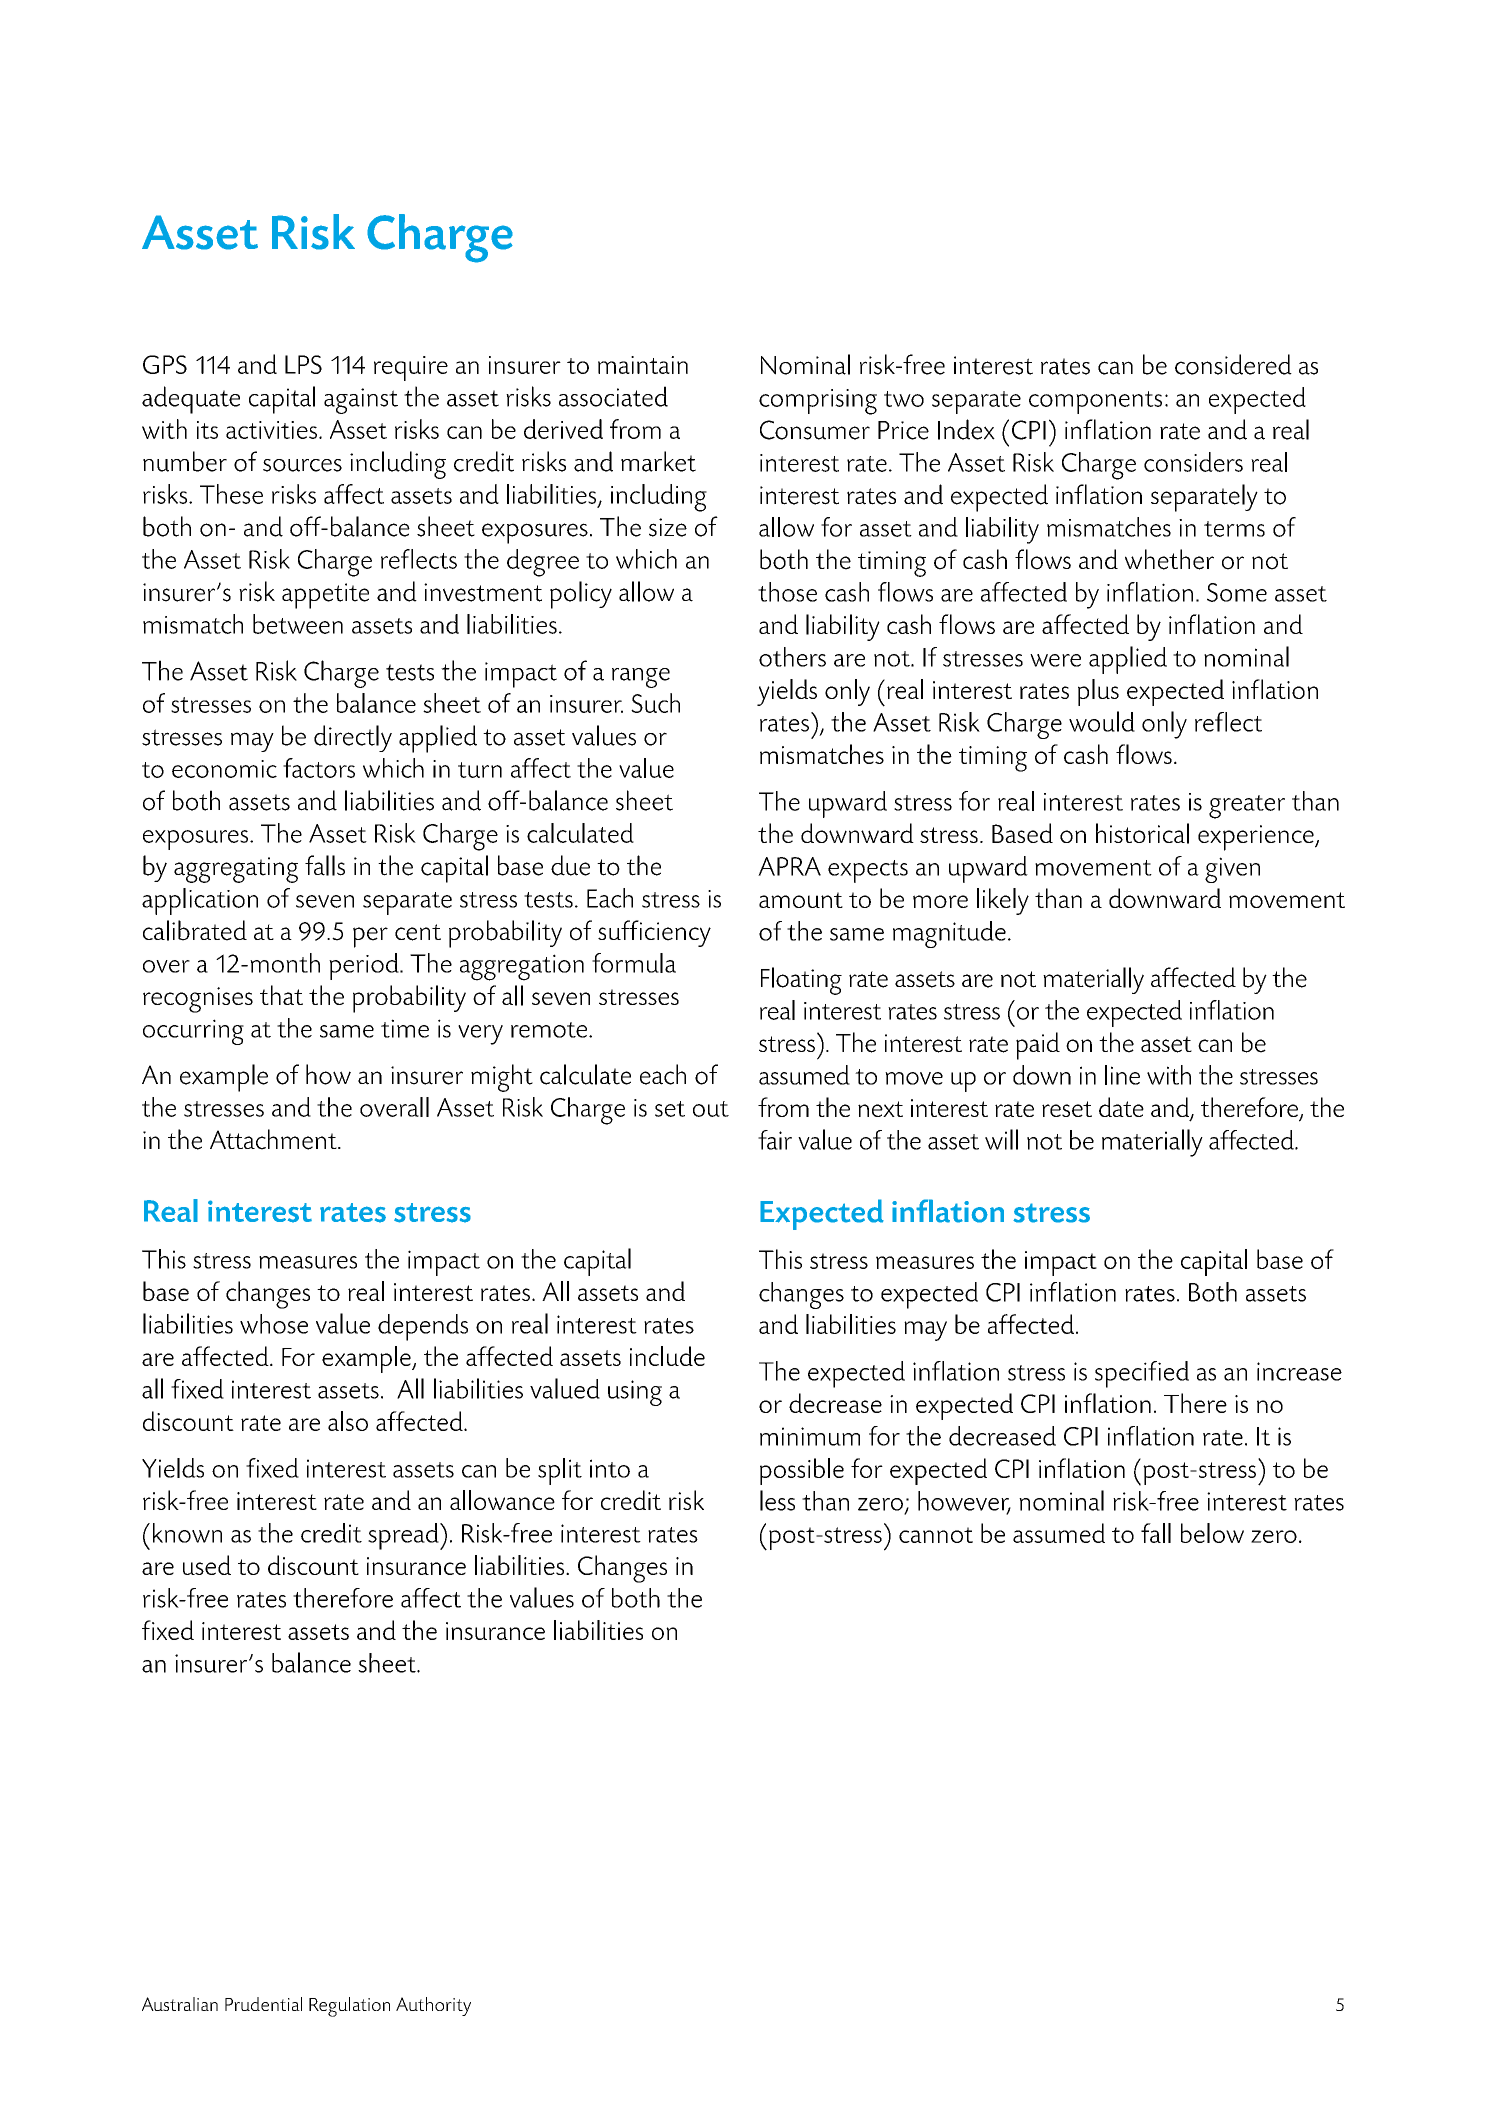 The width and height of the page is (1487, 2103). Describe the element at coordinates (815, 430) in the page. I see `Consumer` at that location.
